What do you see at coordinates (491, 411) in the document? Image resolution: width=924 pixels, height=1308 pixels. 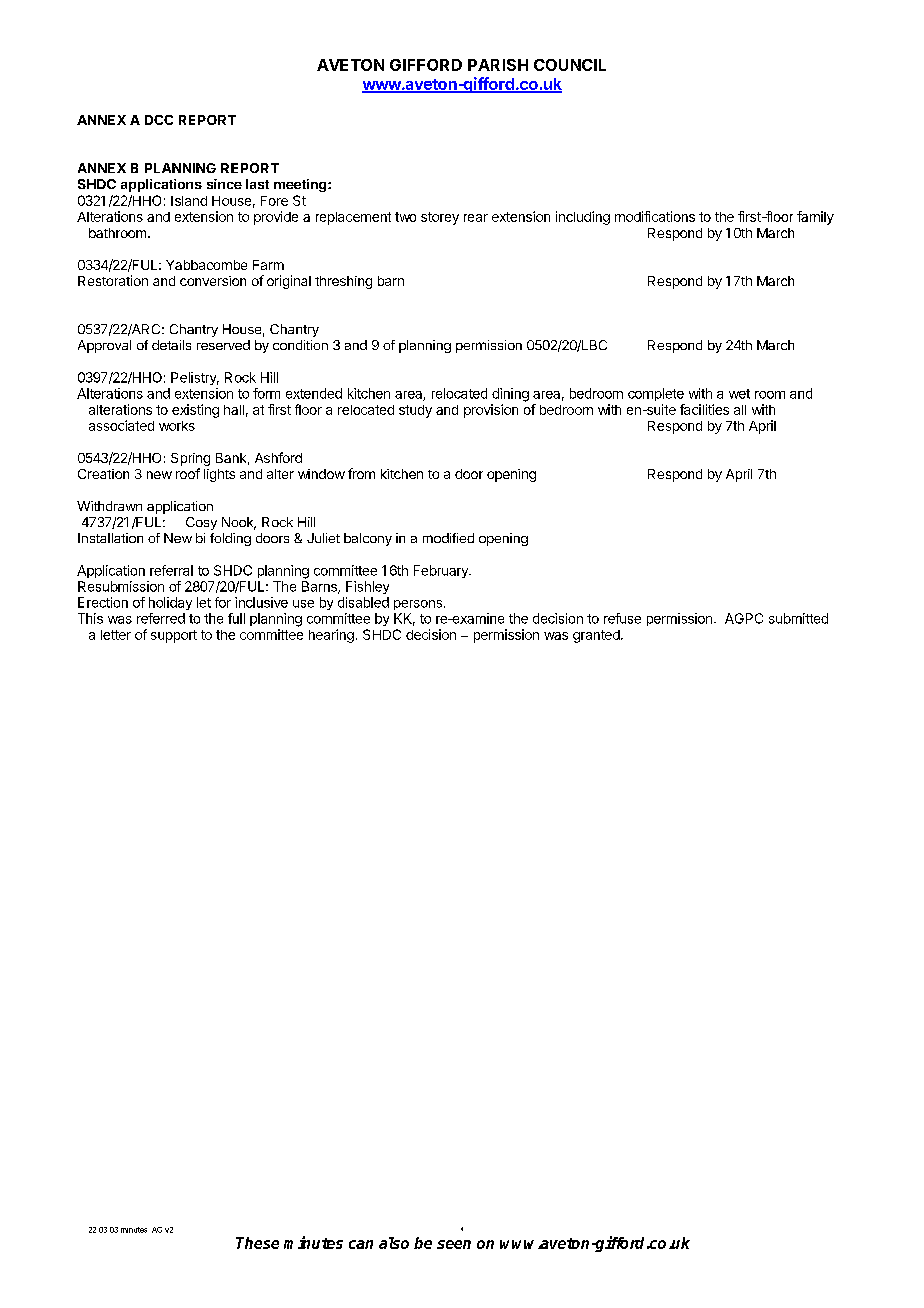 I see `provision` at bounding box center [491, 411].
